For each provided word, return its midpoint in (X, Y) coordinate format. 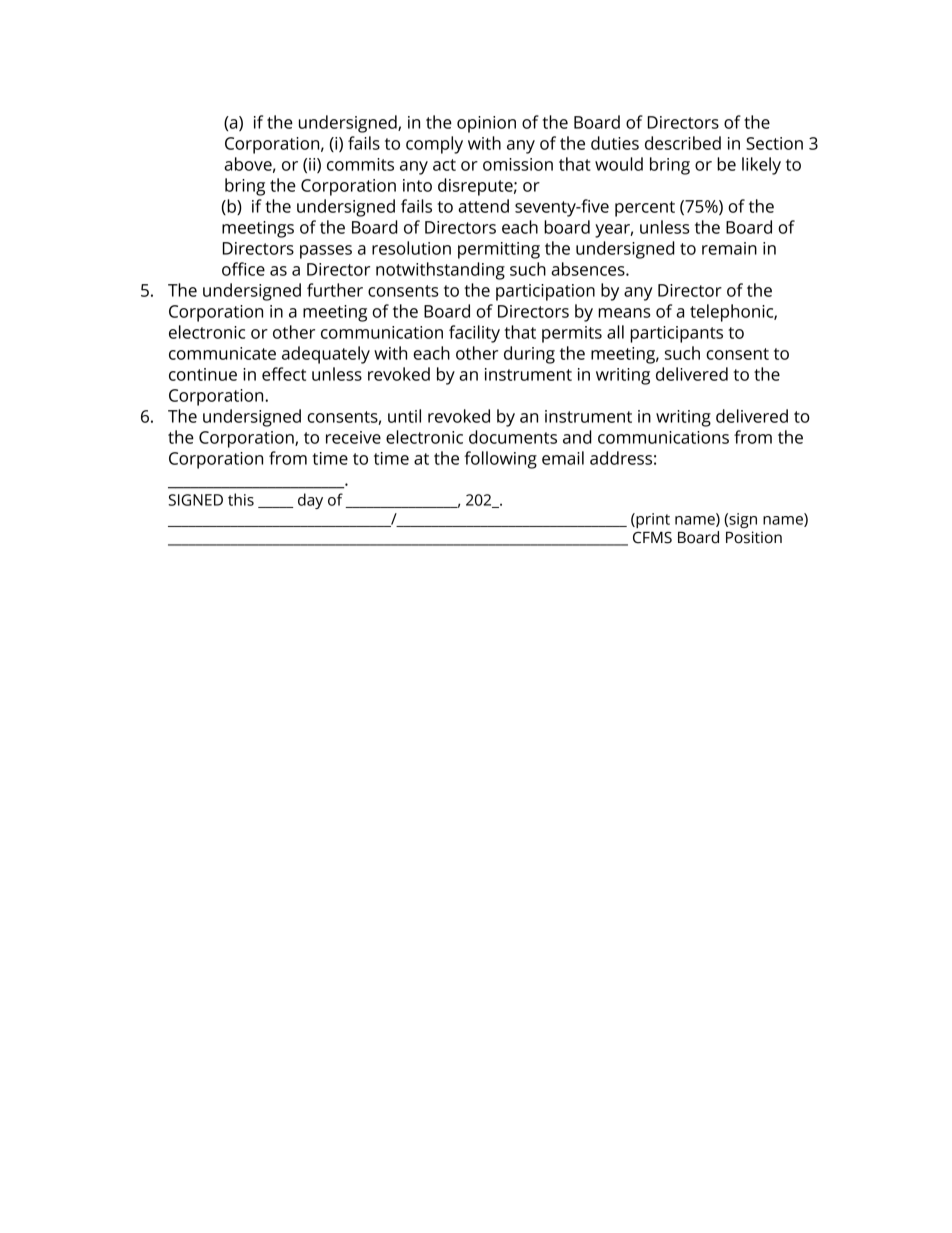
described (683, 143)
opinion (486, 124)
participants (676, 334)
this (241, 499)
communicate (222, 353)
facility (474, 334)
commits (360, 164)
